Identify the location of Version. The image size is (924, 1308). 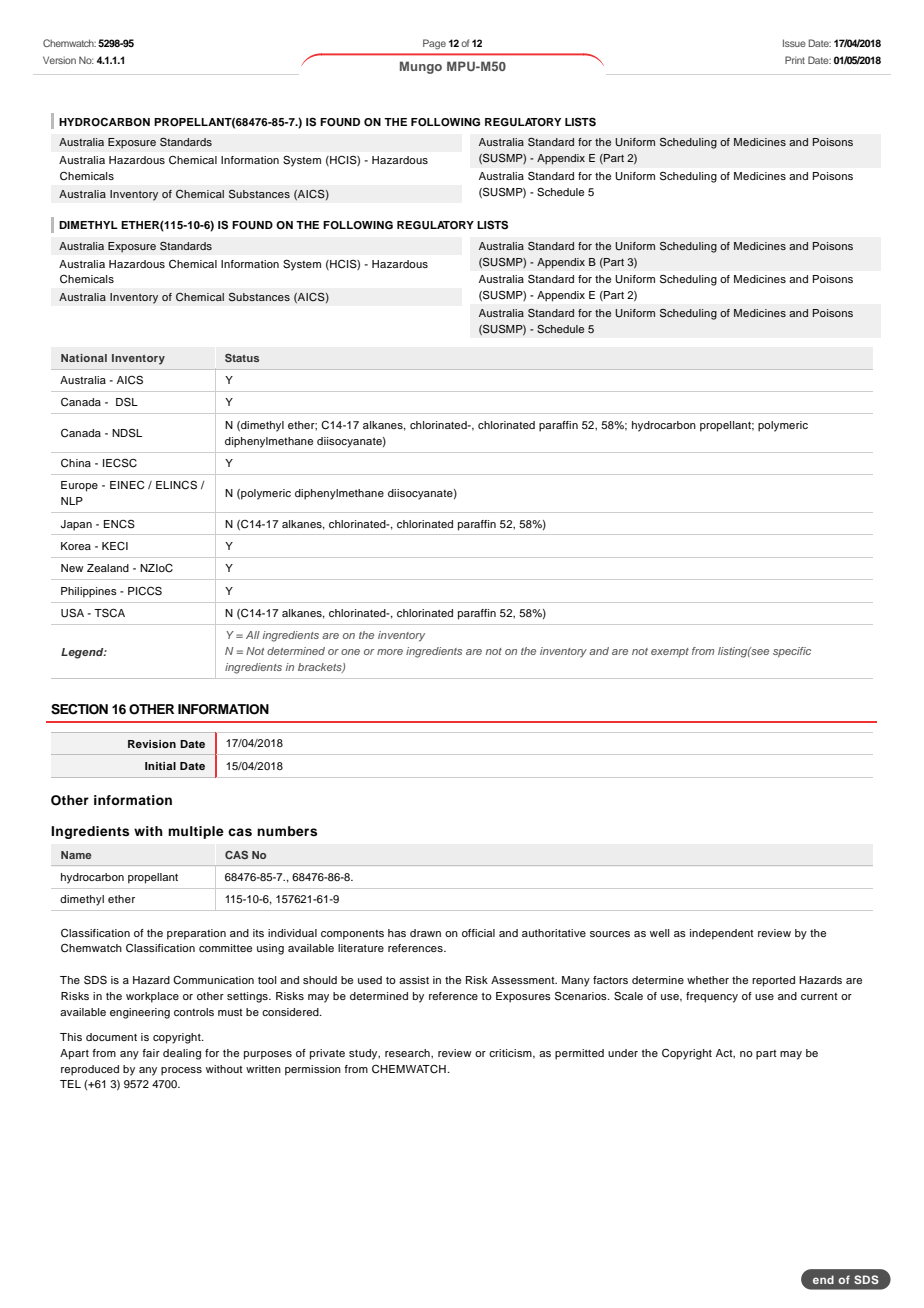
(59, 60).
